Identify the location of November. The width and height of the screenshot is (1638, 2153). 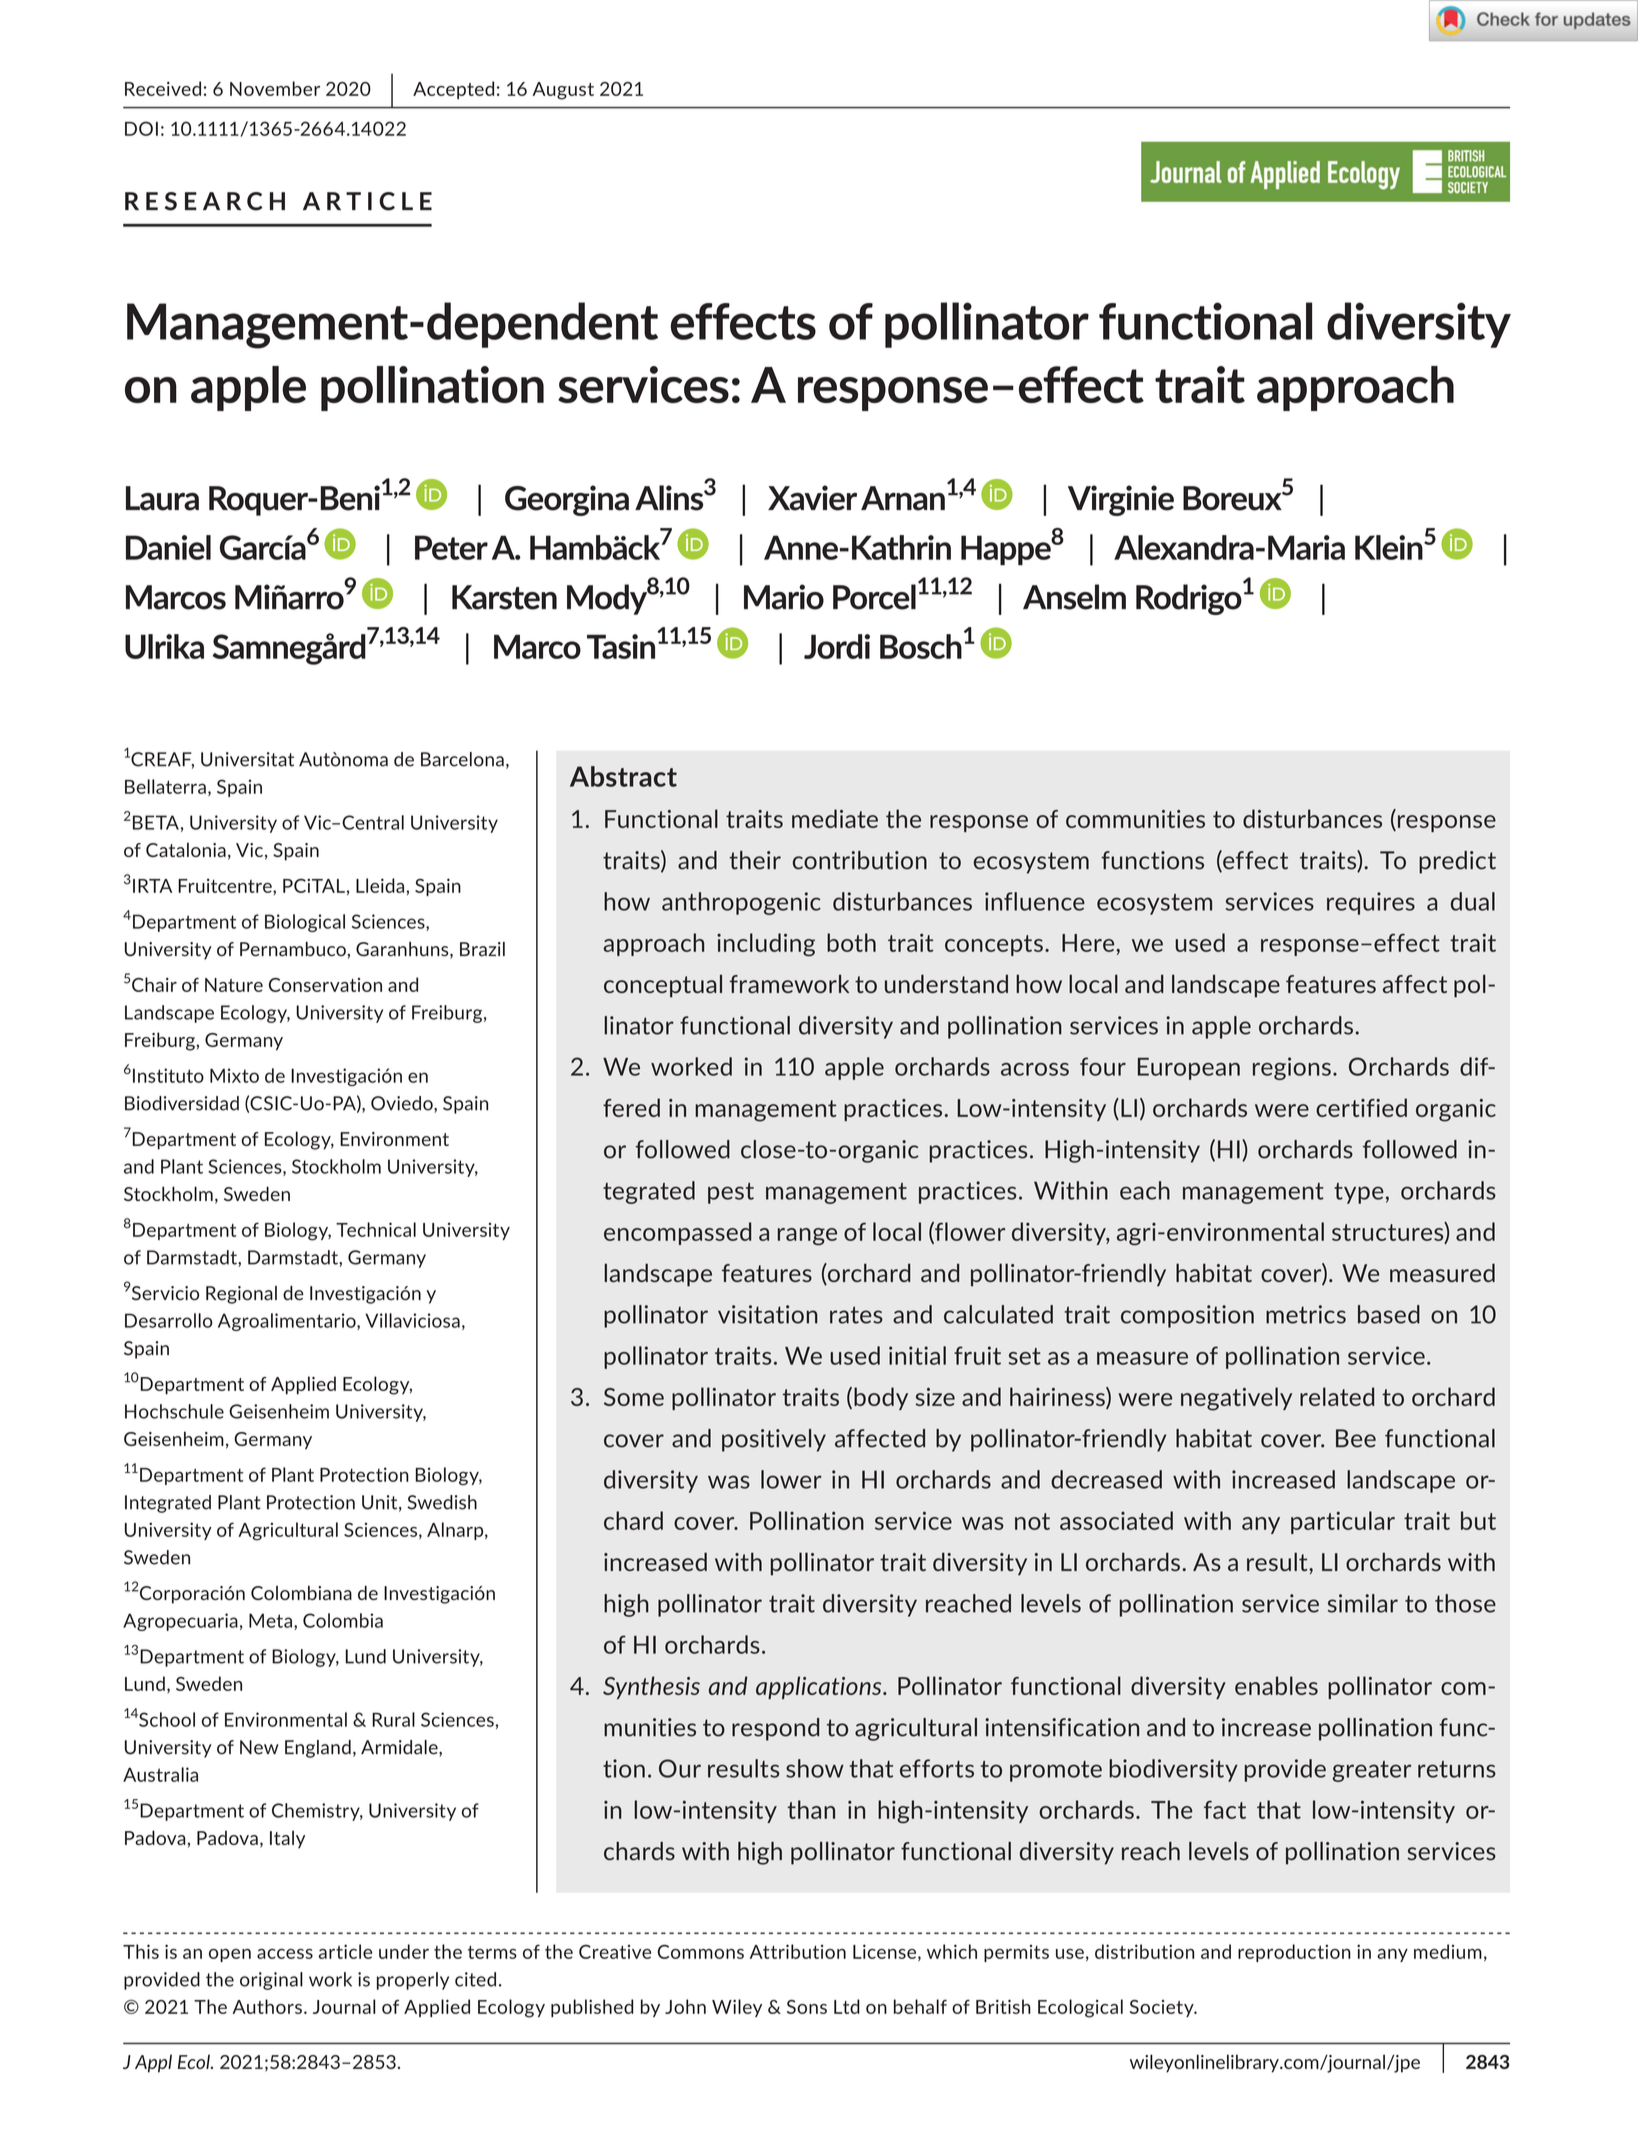
(275, 88).
